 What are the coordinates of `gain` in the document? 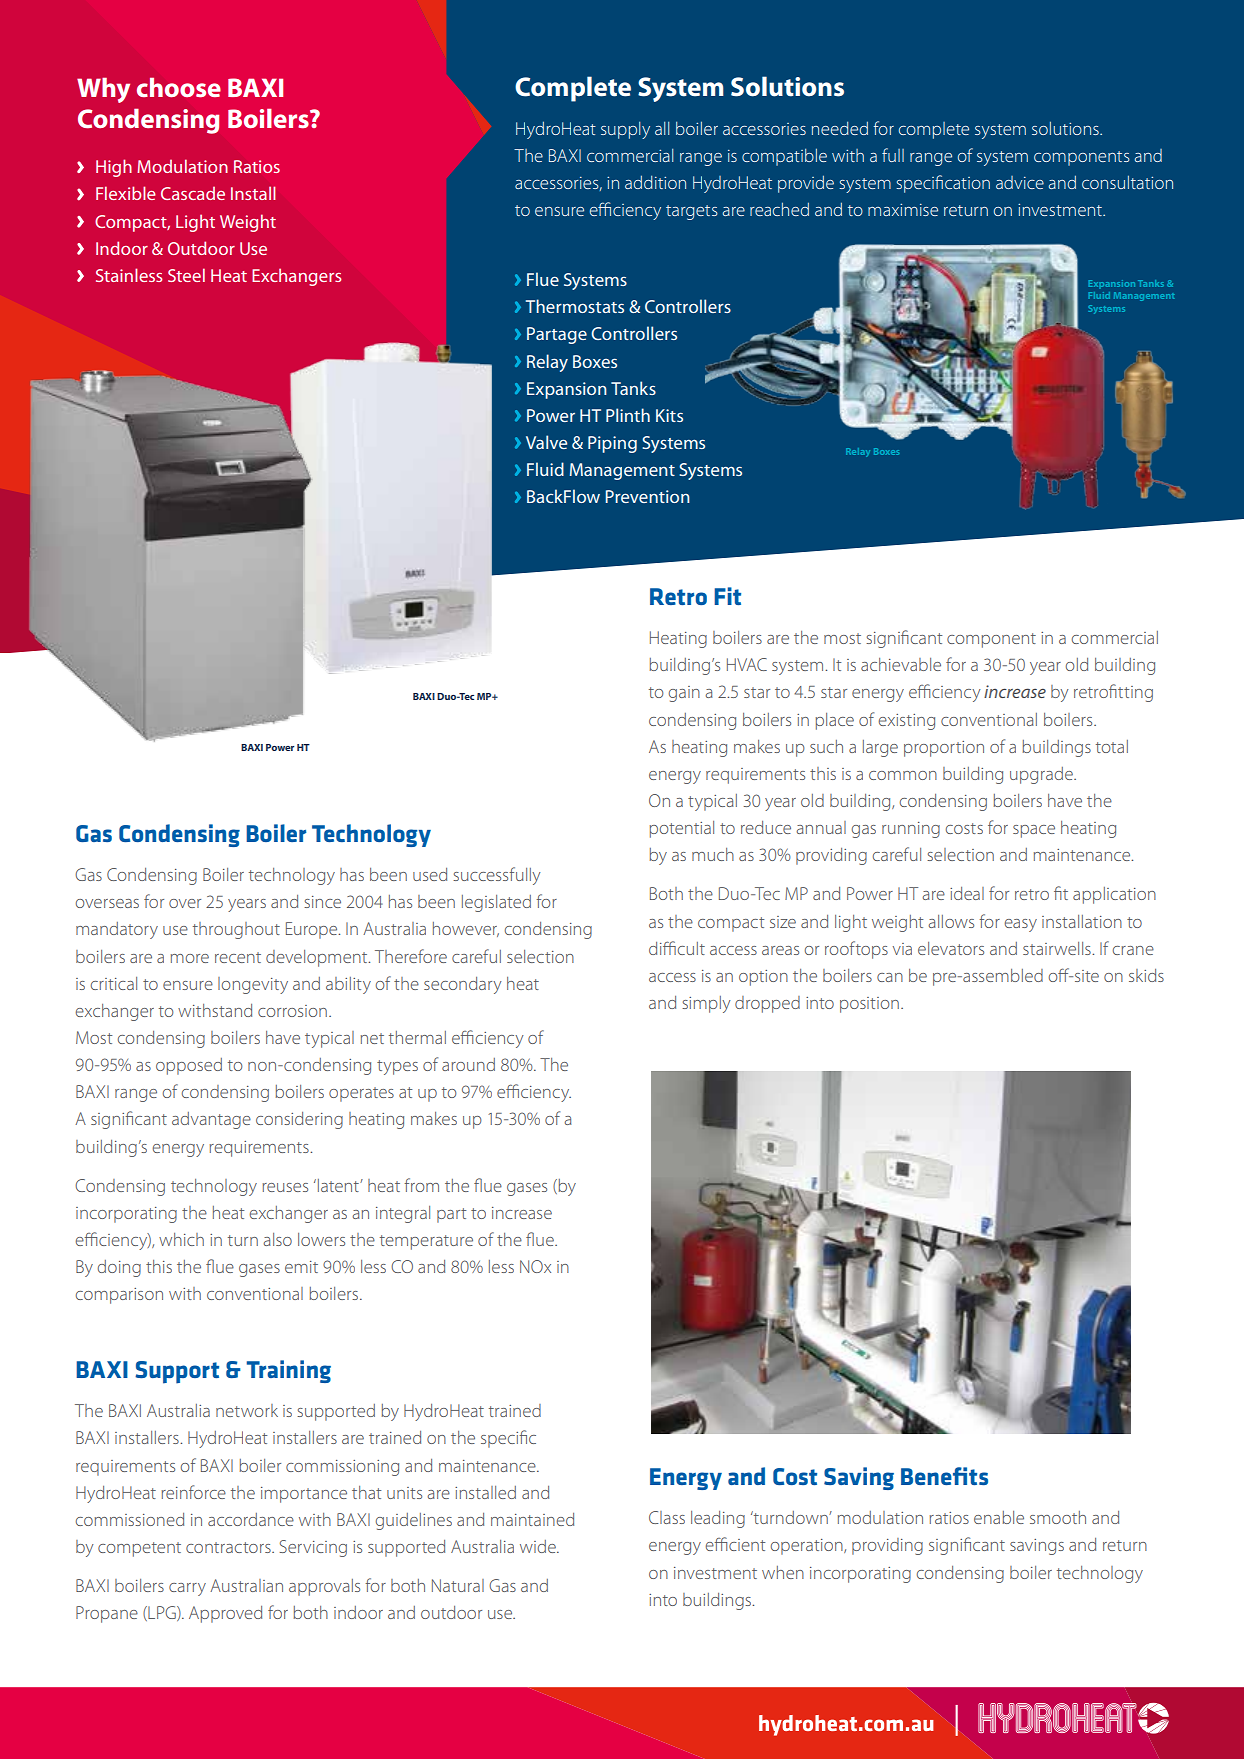 It's located at (684, 694).
